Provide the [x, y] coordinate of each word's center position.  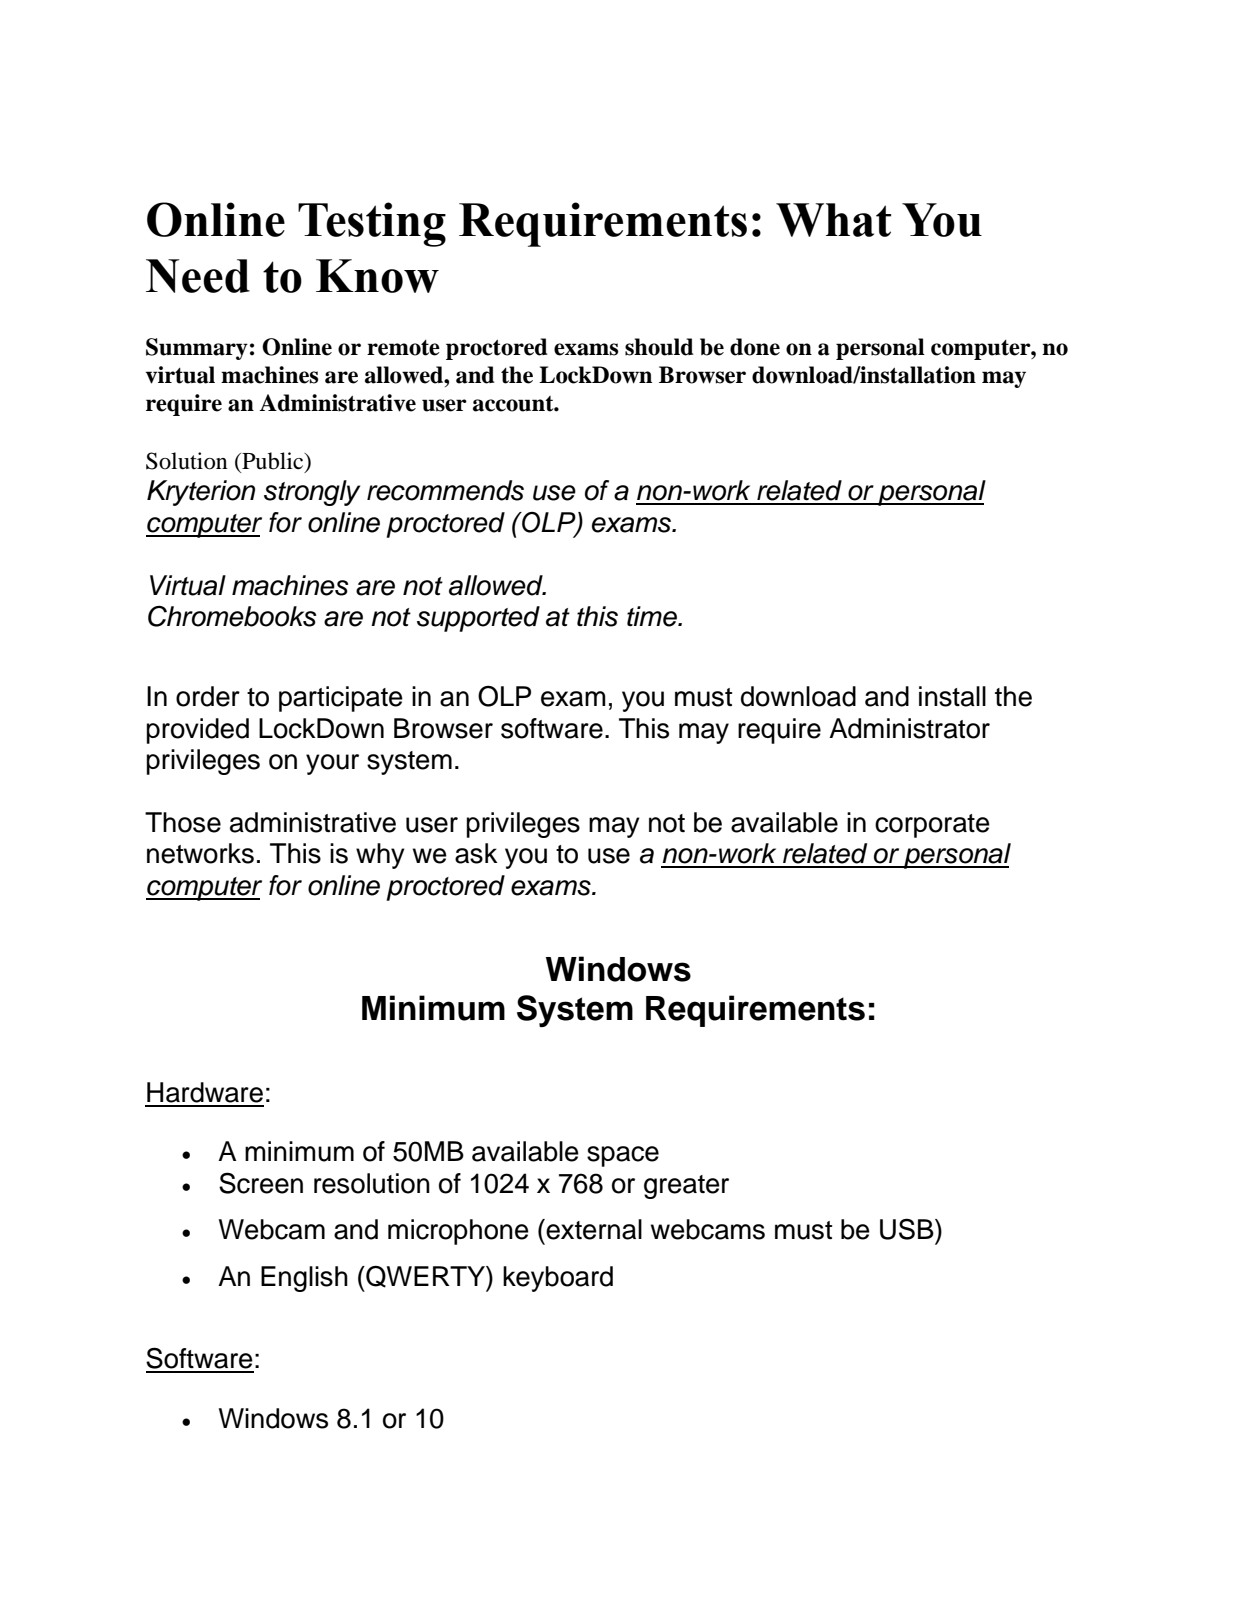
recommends [445, 490]
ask [476, 853]
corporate [932, 826]
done [755, 347]
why [380, 856]
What [833, 220]
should [659, 347]
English [304, 1279]
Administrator [909, 728]
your [332, 764]
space [623, 1156]
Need [198, 276]
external [594, 1229]
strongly [312, 493]
